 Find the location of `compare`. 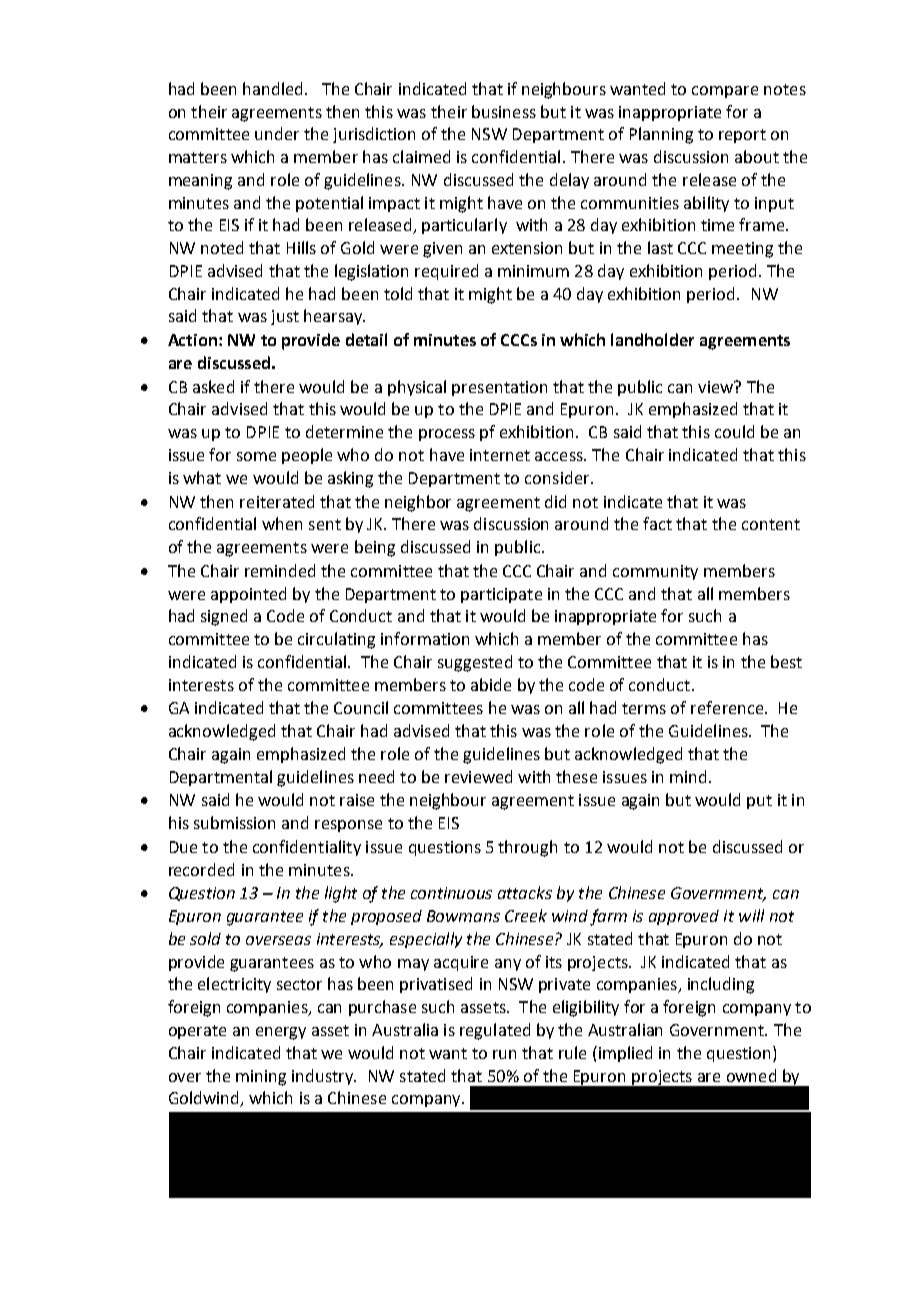

compare is located at coordinates (725, 92).
